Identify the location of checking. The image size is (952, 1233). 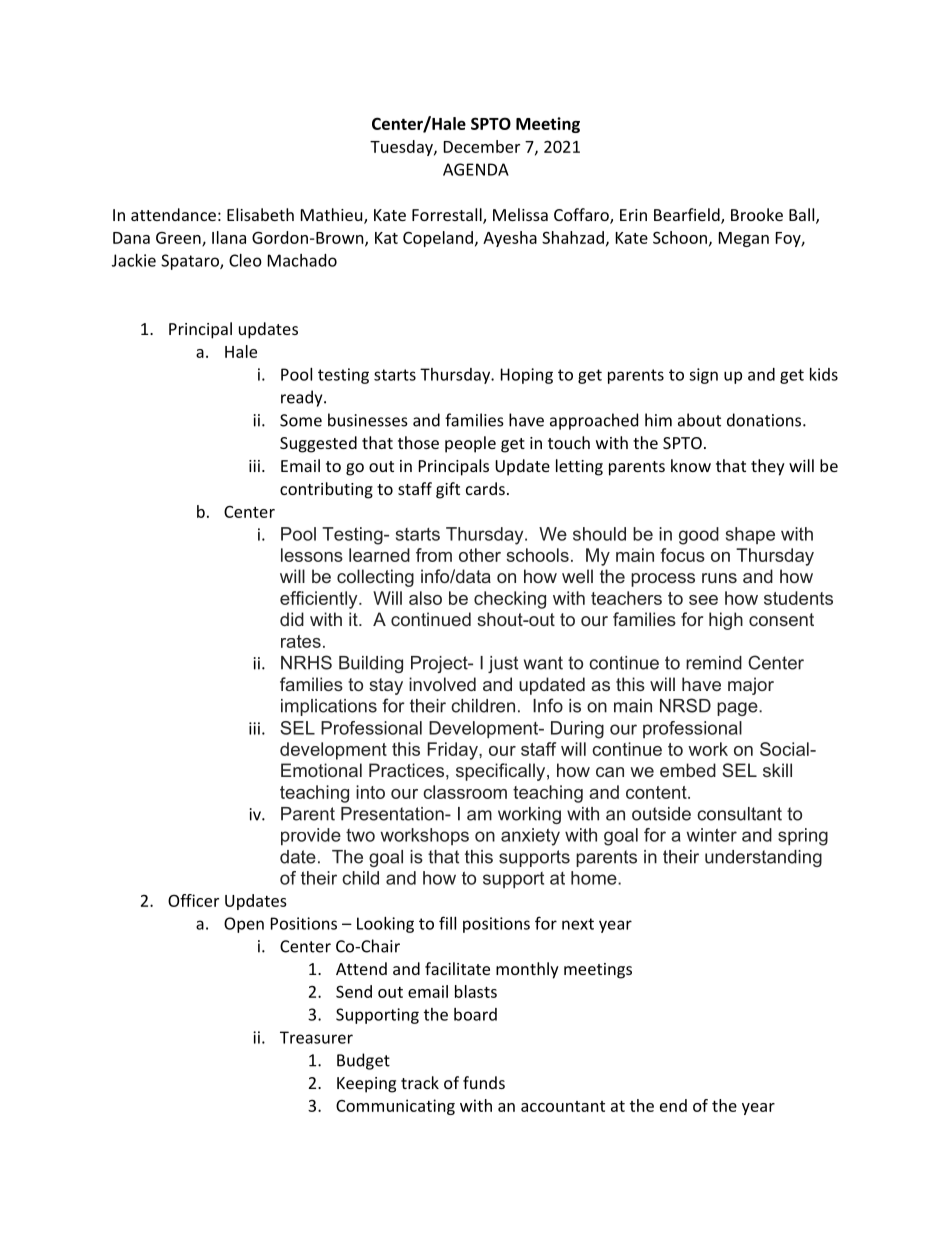
(510, 600).
